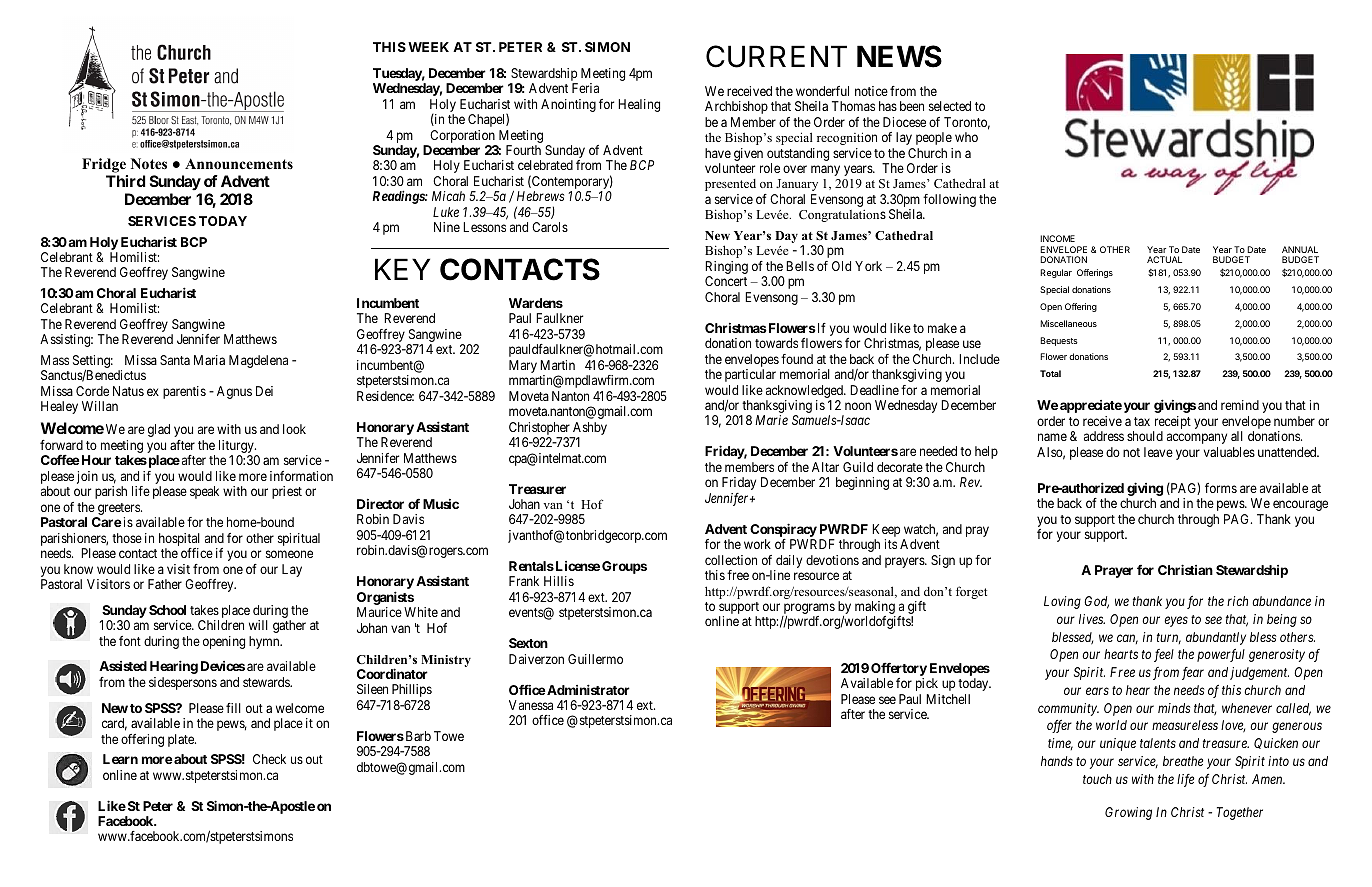  What do you see at coordinates (269, 759) in the image?
I see `Check` at bounding box center [269, 759].
